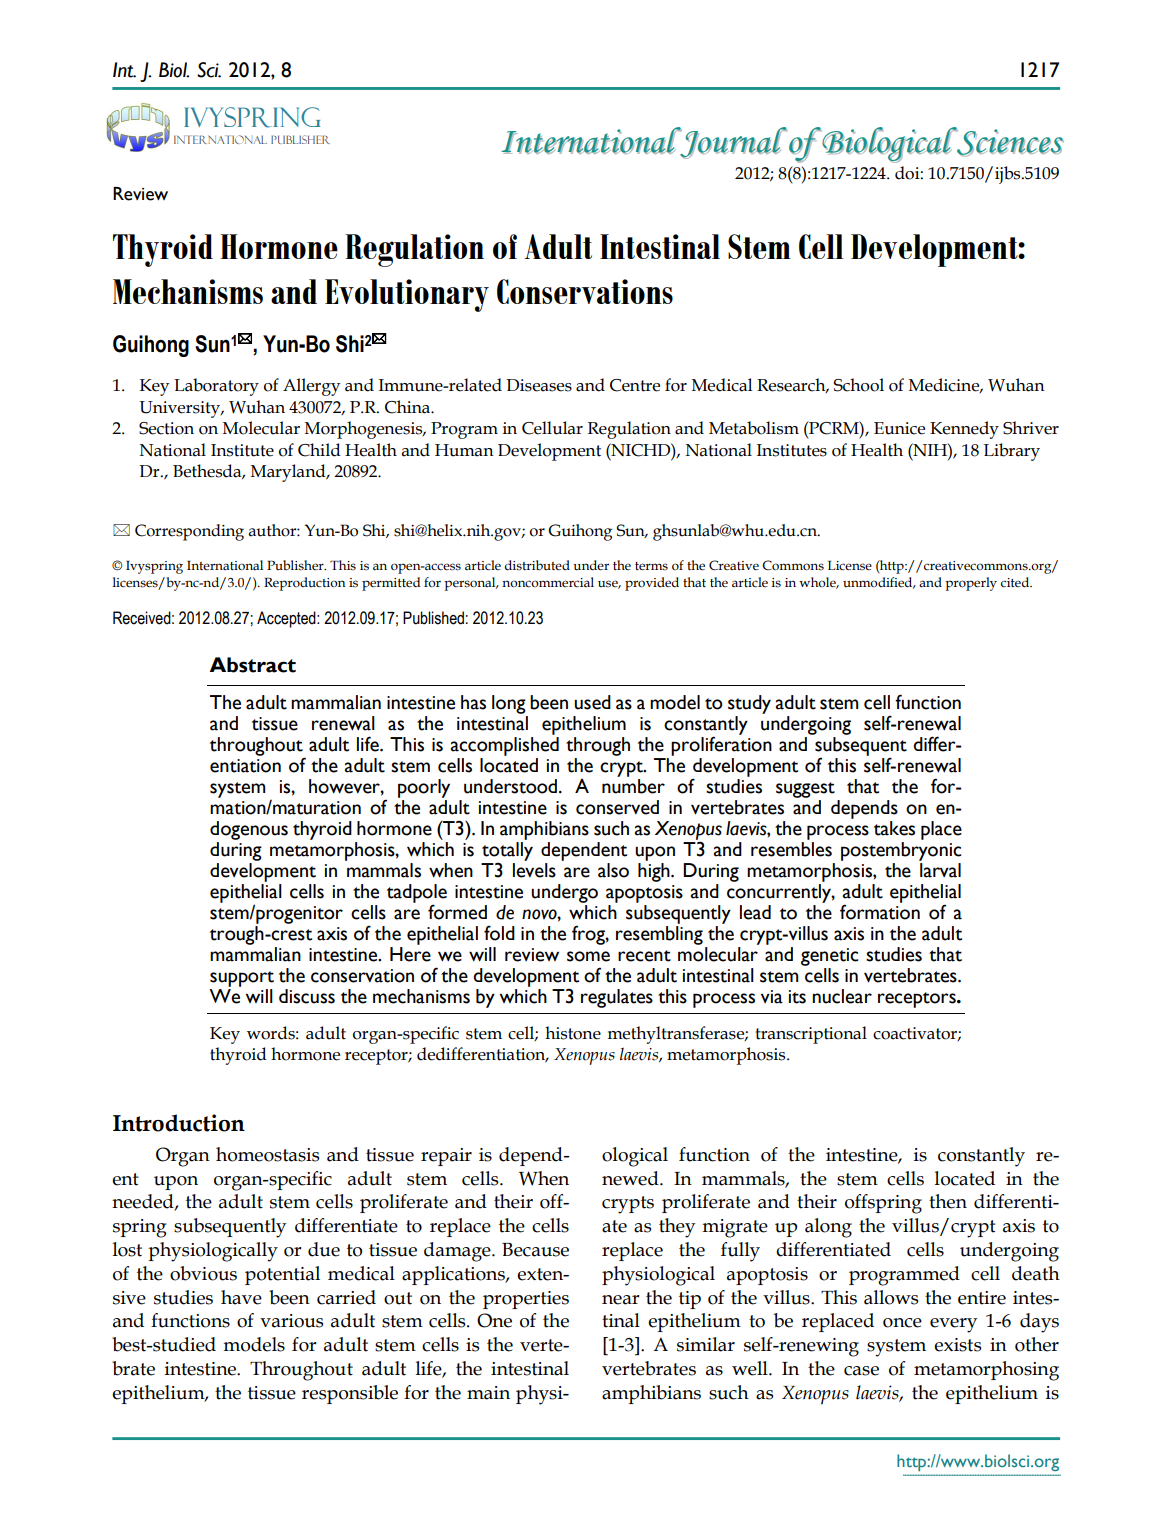 The width and height of the screenshot is (1172, 1517). What do you see at coordinates (948, 1201) in the screenshot?
I see `then` at bounding box center [948, 1201].
